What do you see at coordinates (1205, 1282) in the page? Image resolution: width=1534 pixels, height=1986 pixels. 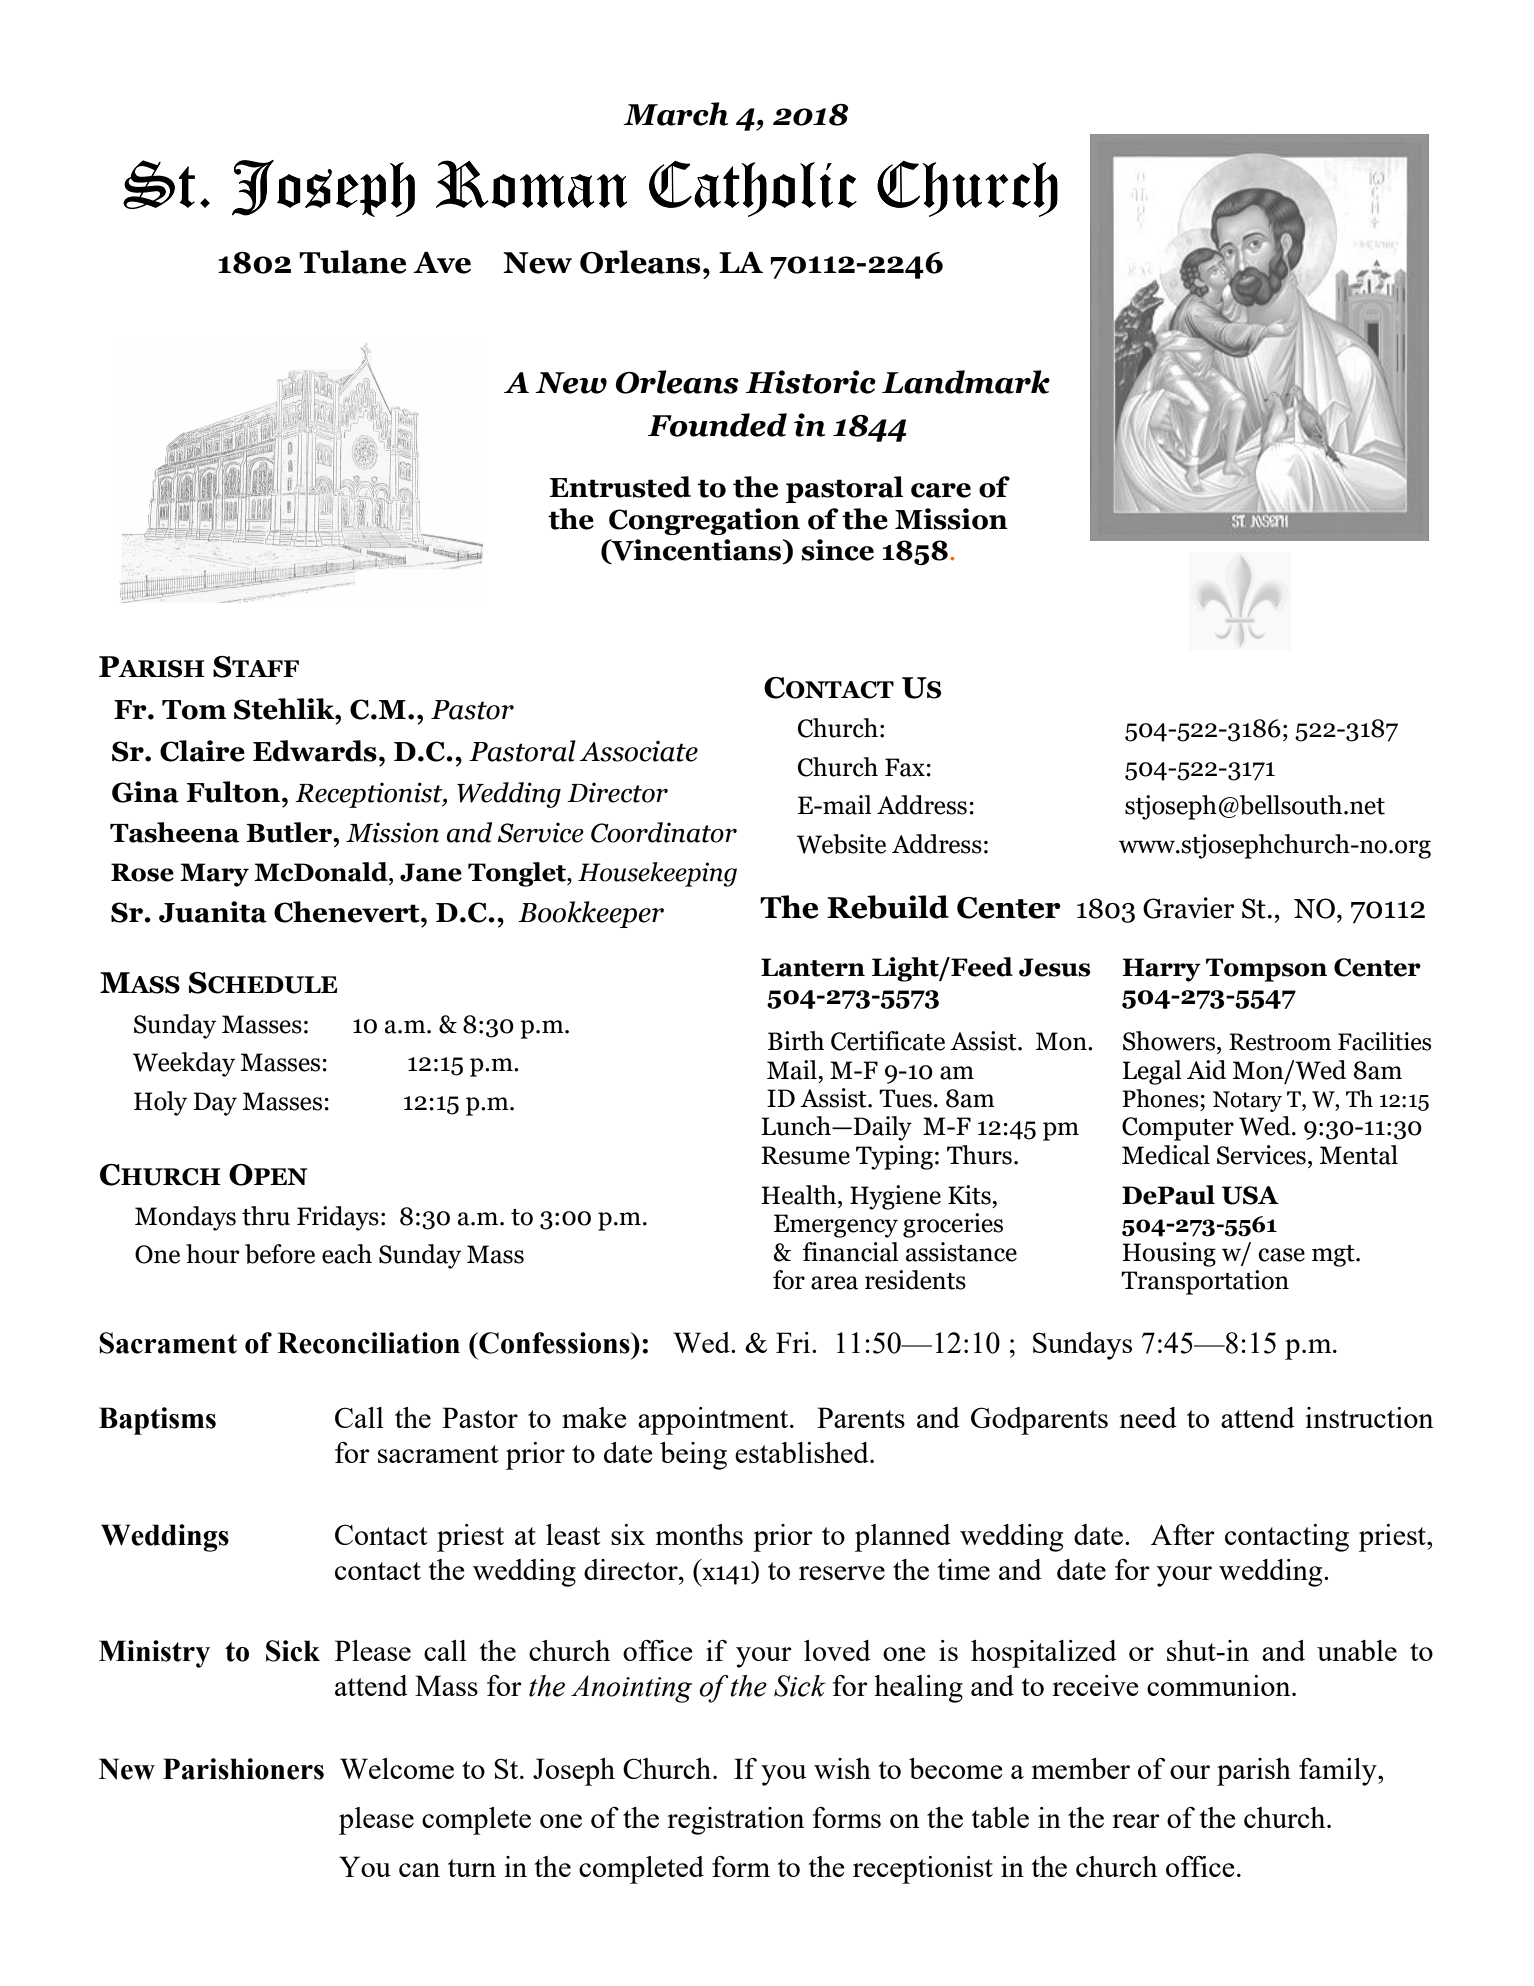 I see `Transportation` at bounding box center [1205, 1282].
